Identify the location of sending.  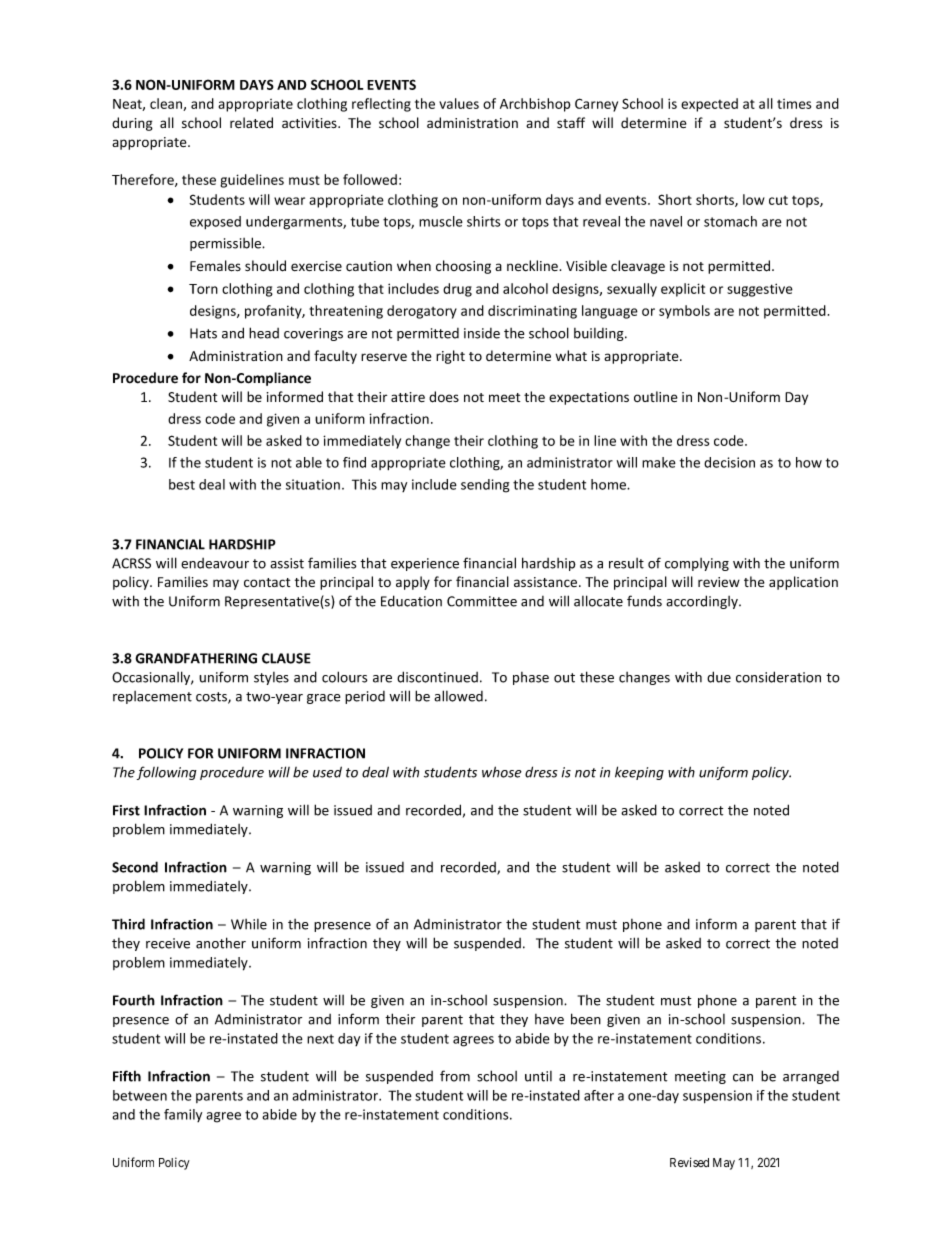
(485, 486).
